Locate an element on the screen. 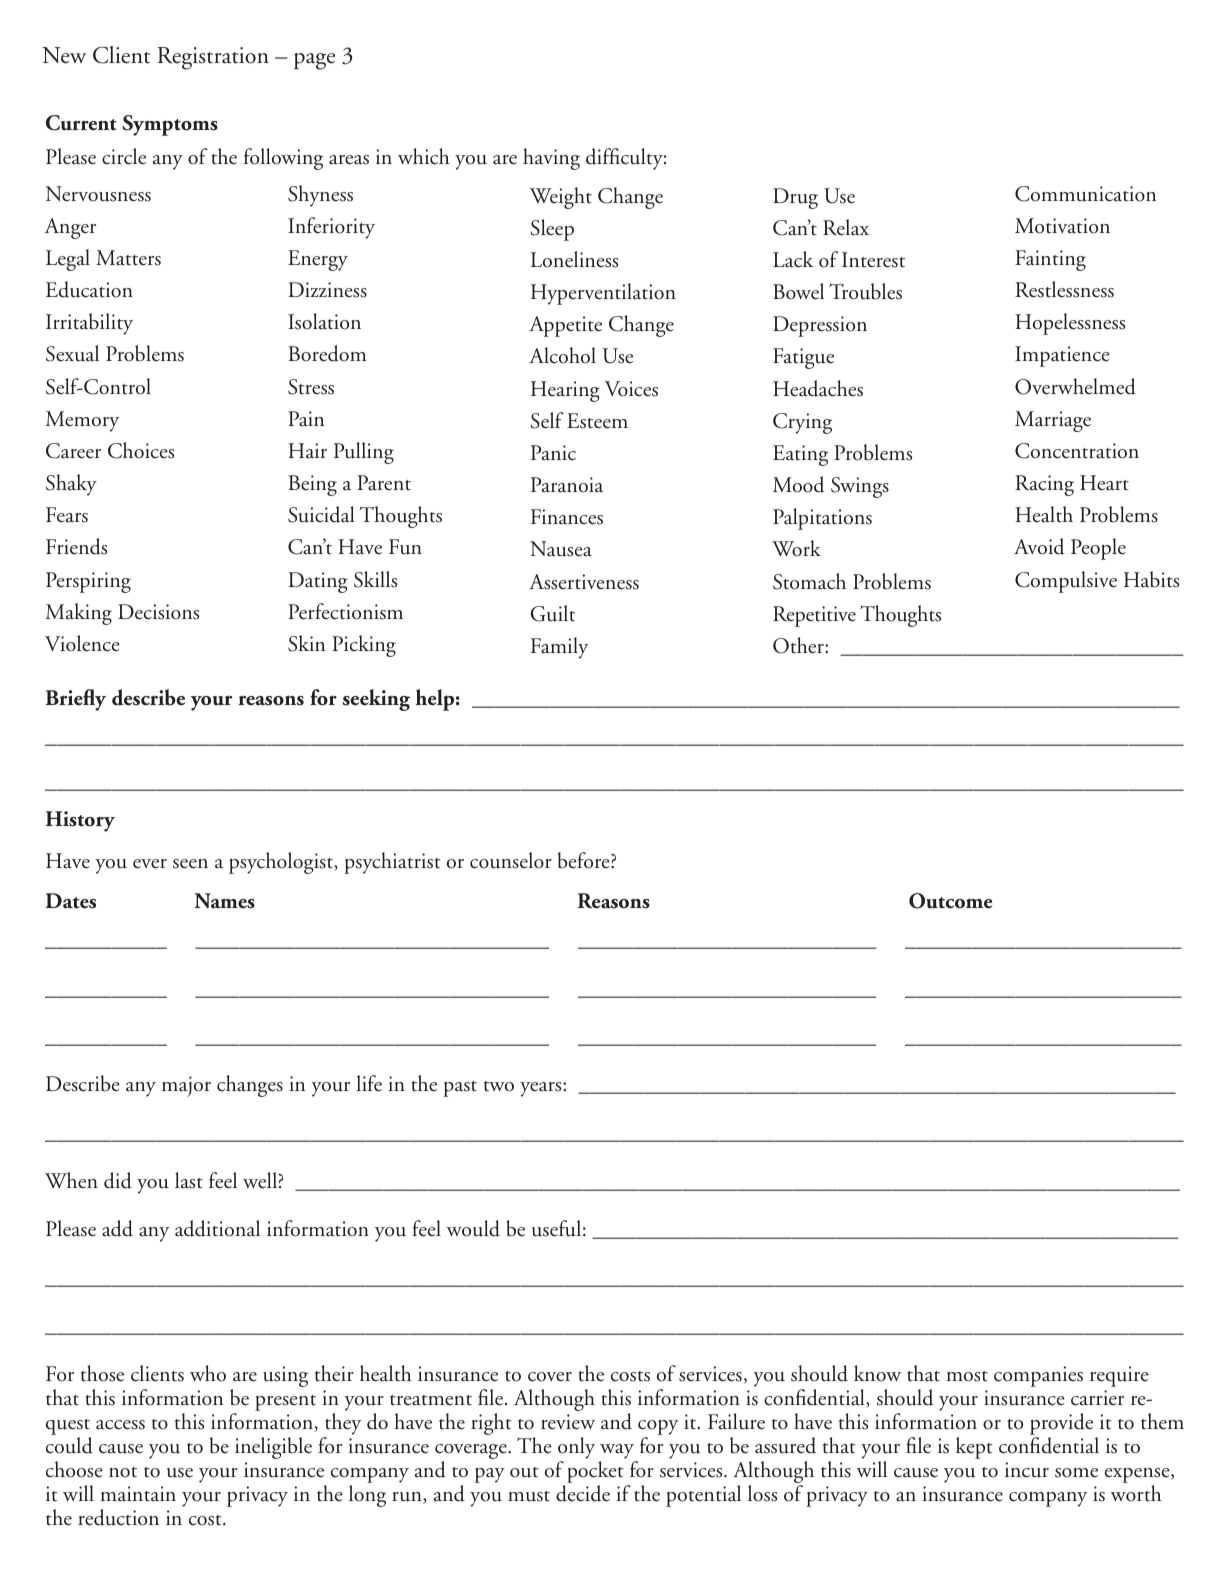 The height and width of the screenshot is (1592, 1230). Symptoms is located at coordinates (170, 125).
